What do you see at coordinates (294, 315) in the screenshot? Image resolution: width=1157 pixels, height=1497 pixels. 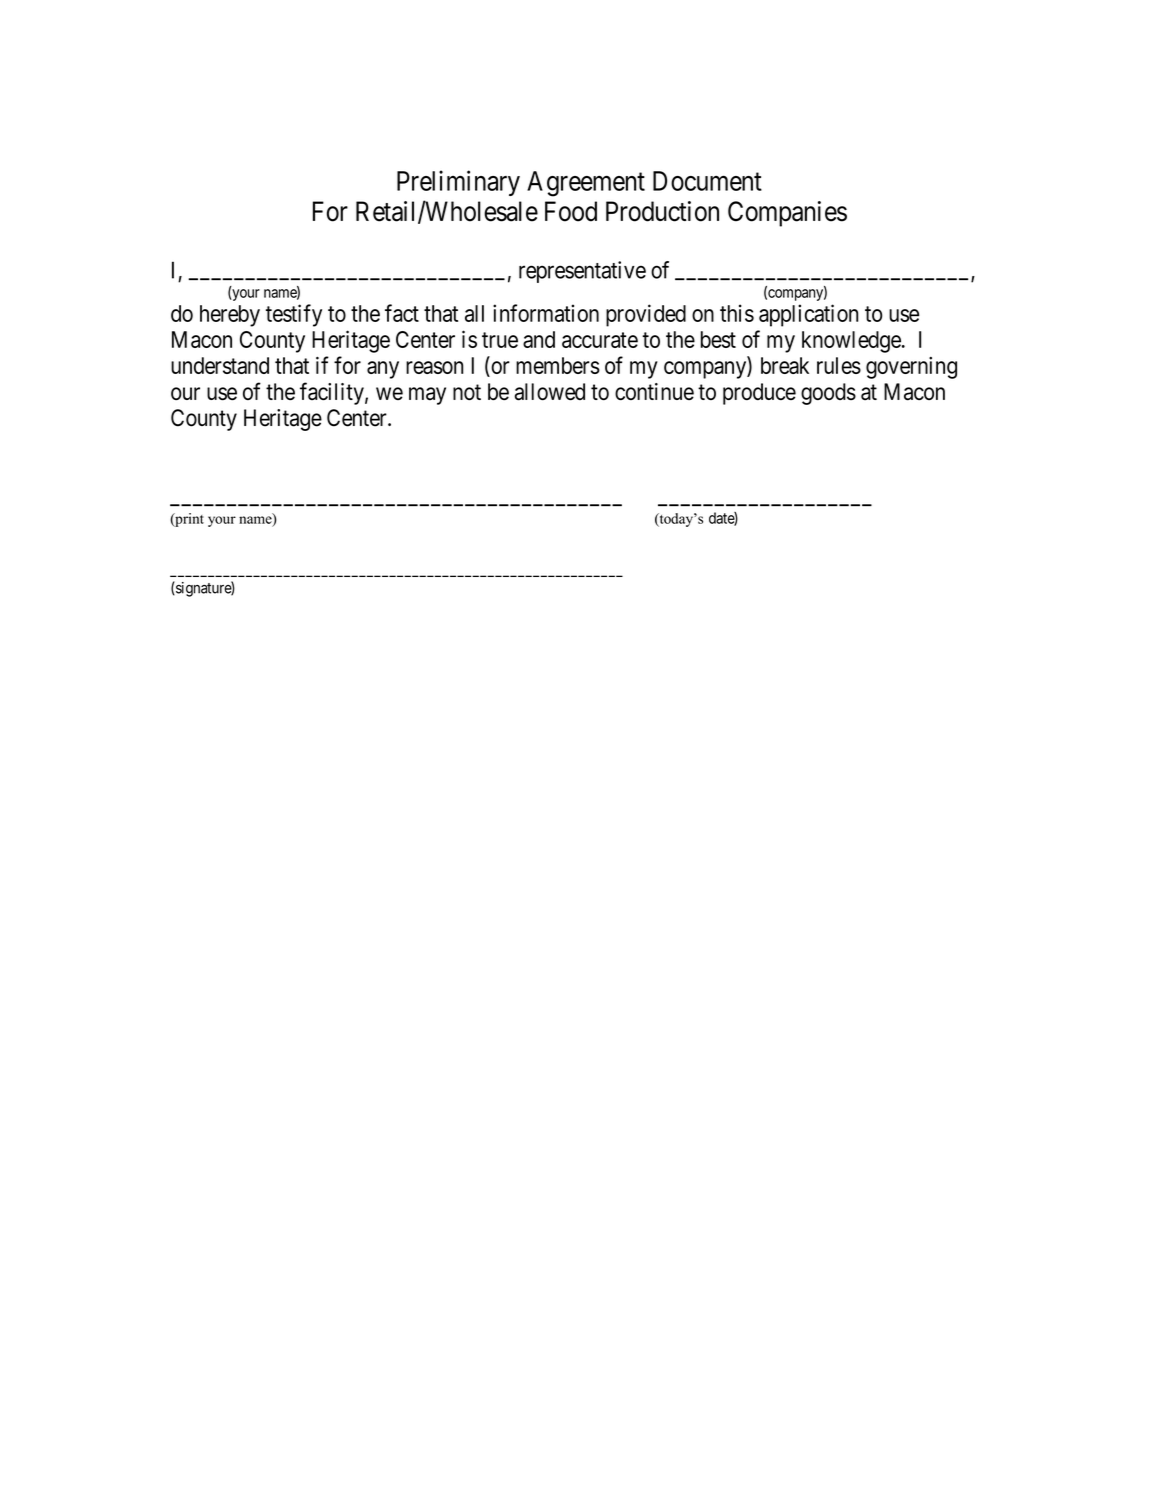 I see `testify` at bounding box center [294, 315].
